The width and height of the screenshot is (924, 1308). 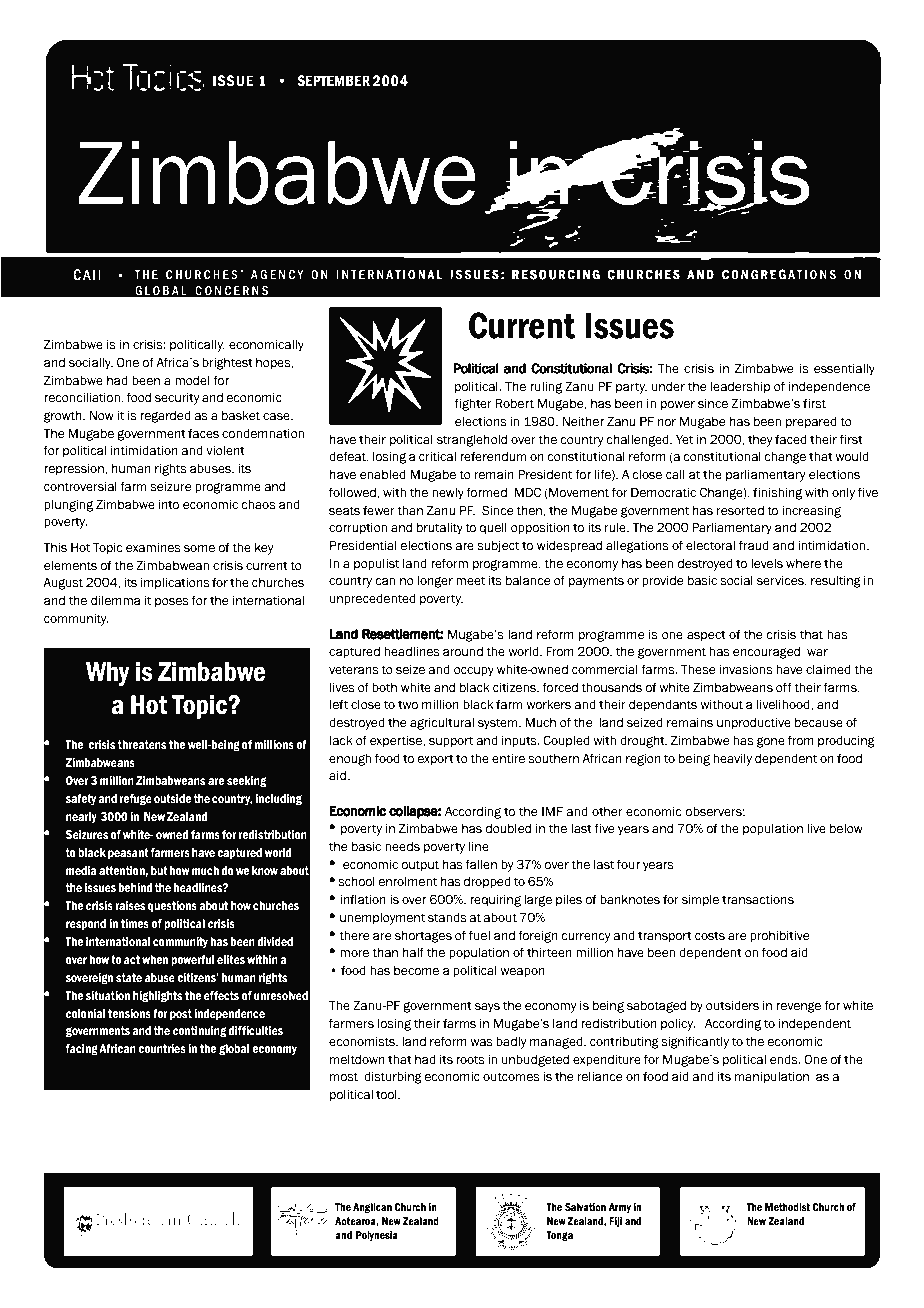 I want to click on Anglican, so click(x=372, y=1208).
